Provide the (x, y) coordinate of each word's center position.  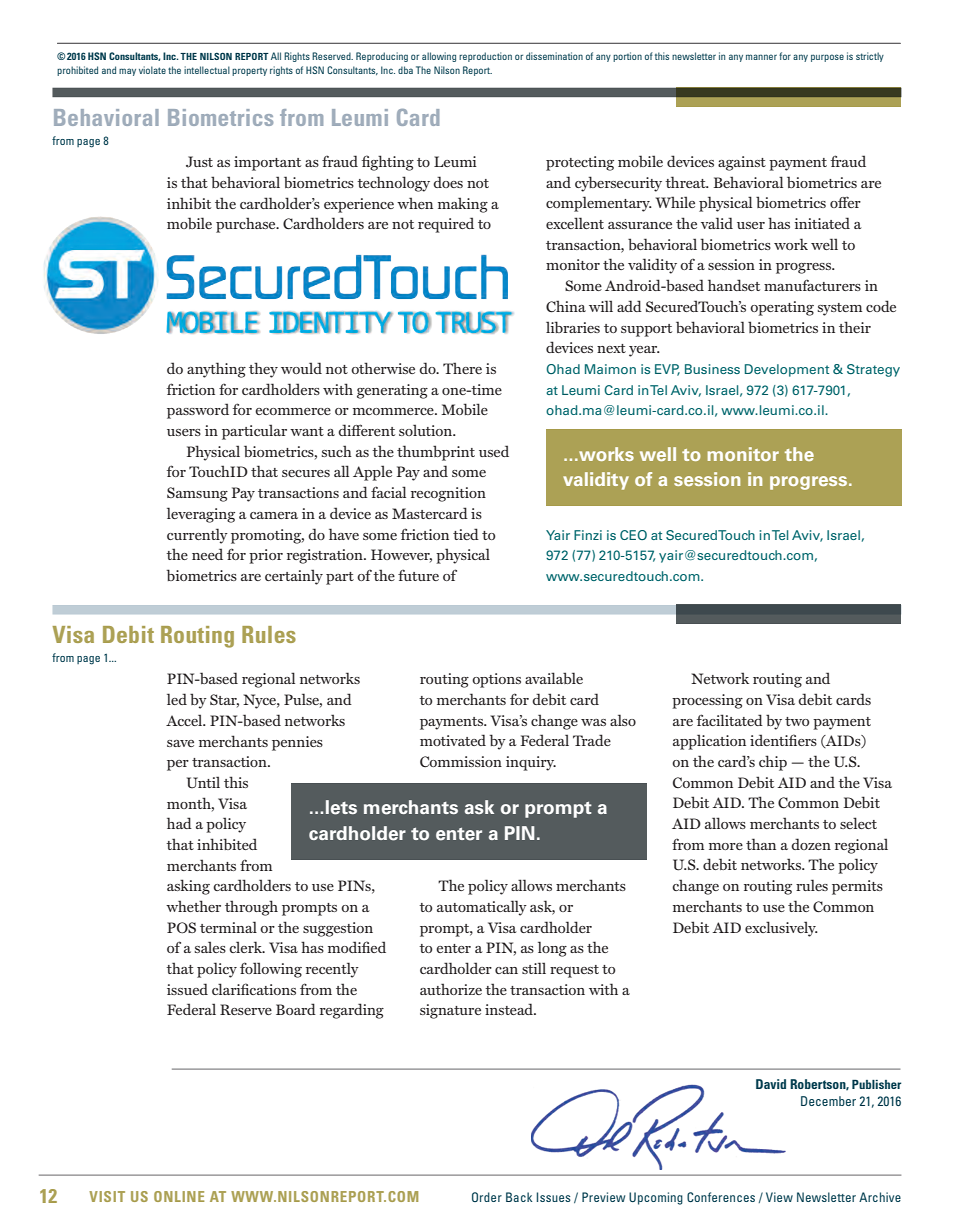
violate (152, 70)
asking (188, 887)
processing (707, 701)
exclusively (781, 929)
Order (487, 1197)
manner (761, 57)
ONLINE (179, 1196)
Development (787, 370)
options (496, 680)
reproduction (485, 57)
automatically (482, 908)
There (462, 368)
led (177, 699)
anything (216, 370)
